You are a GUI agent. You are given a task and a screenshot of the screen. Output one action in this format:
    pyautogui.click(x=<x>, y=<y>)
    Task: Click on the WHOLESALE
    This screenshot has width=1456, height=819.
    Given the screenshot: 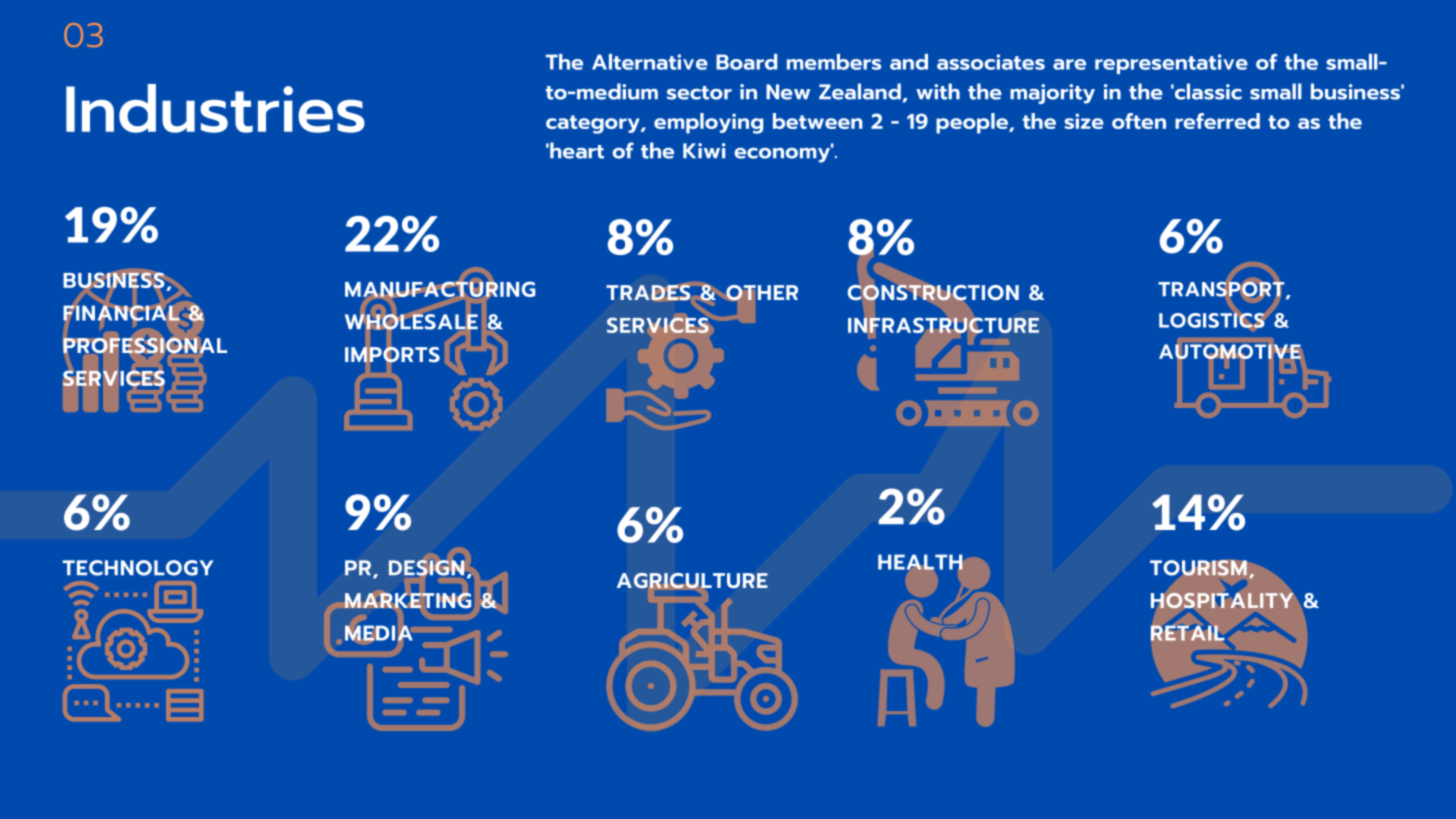 What is the action you would take?
    pyautogui.click(x=411, y=321)
